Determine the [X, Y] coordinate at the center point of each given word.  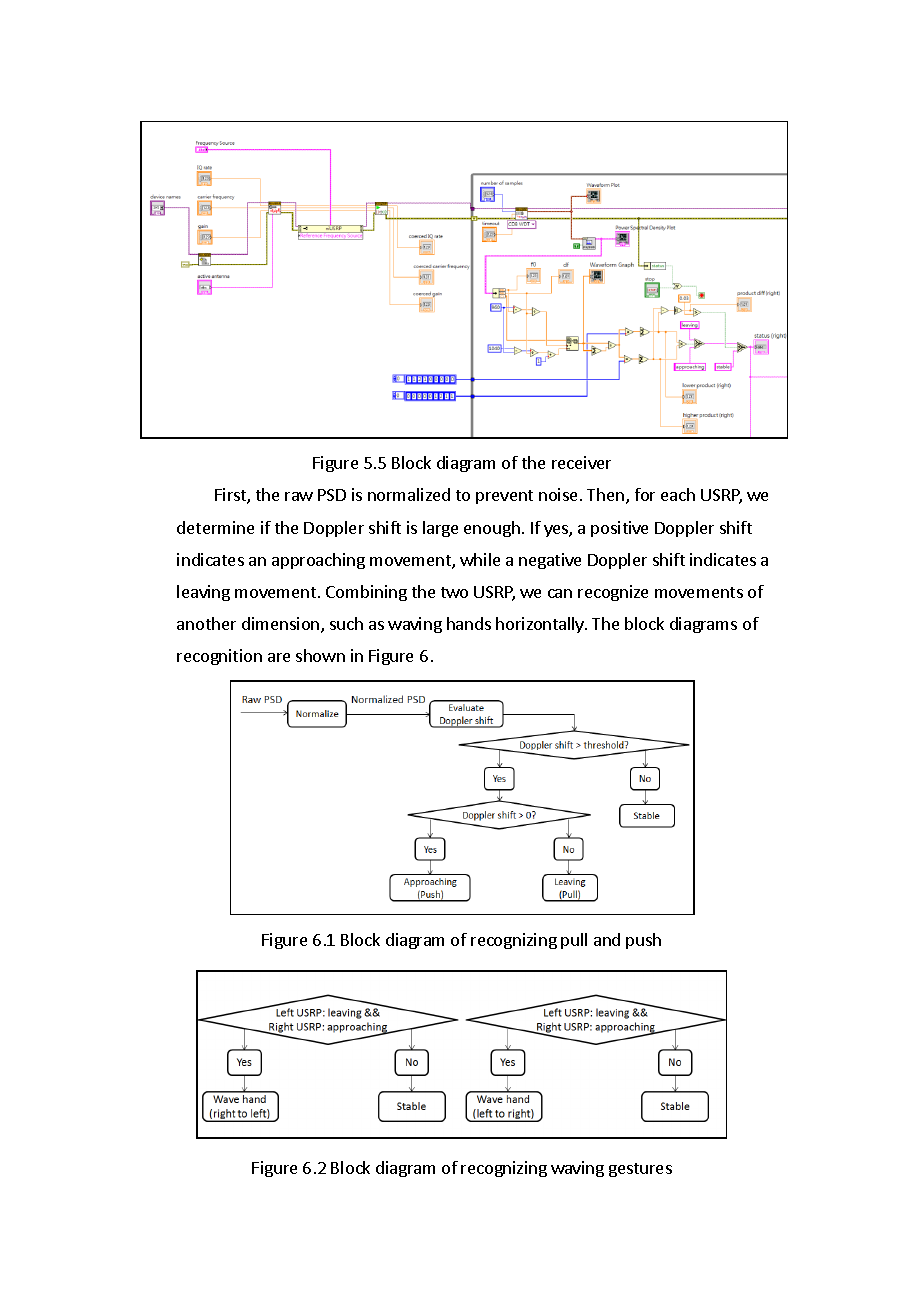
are [279, 657]
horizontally [541, 625]
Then [607, 496]
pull [574, 941]
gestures [640, 1170]
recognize [613, 593]
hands [469, 623]
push [643, 941]
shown [320, 655]
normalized [409, 494]
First [231, 496]
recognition [219, 657]
